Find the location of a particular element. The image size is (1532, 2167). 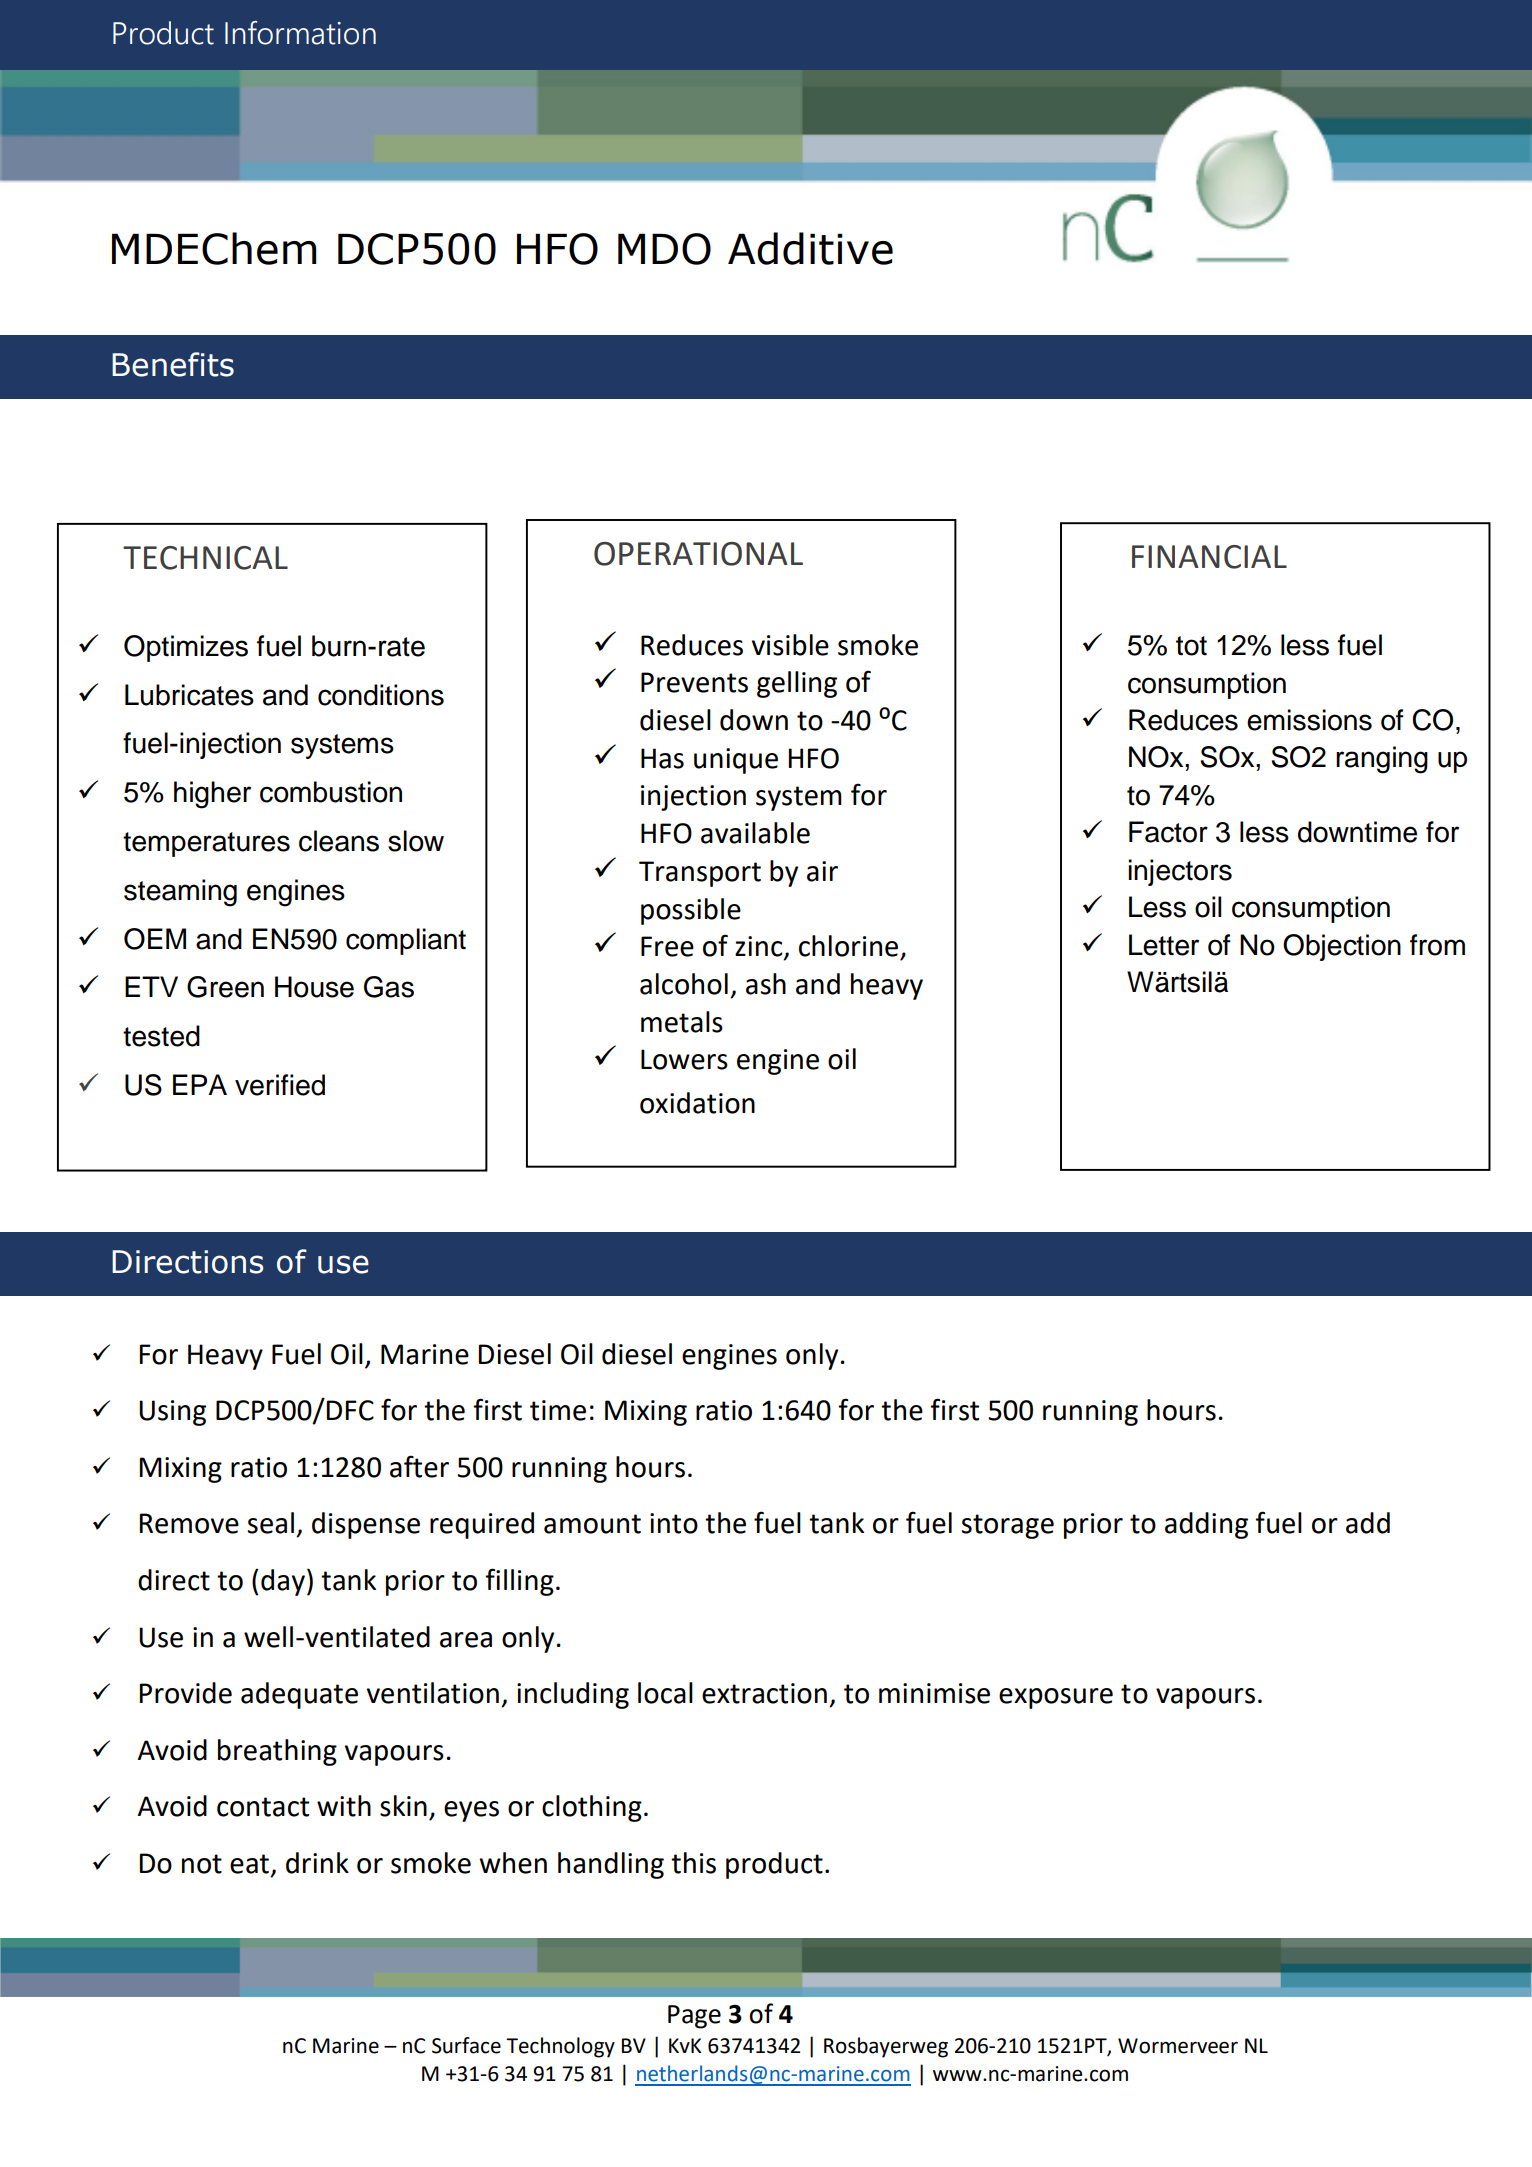

exposure is located at coordinates (1056, 1698).
